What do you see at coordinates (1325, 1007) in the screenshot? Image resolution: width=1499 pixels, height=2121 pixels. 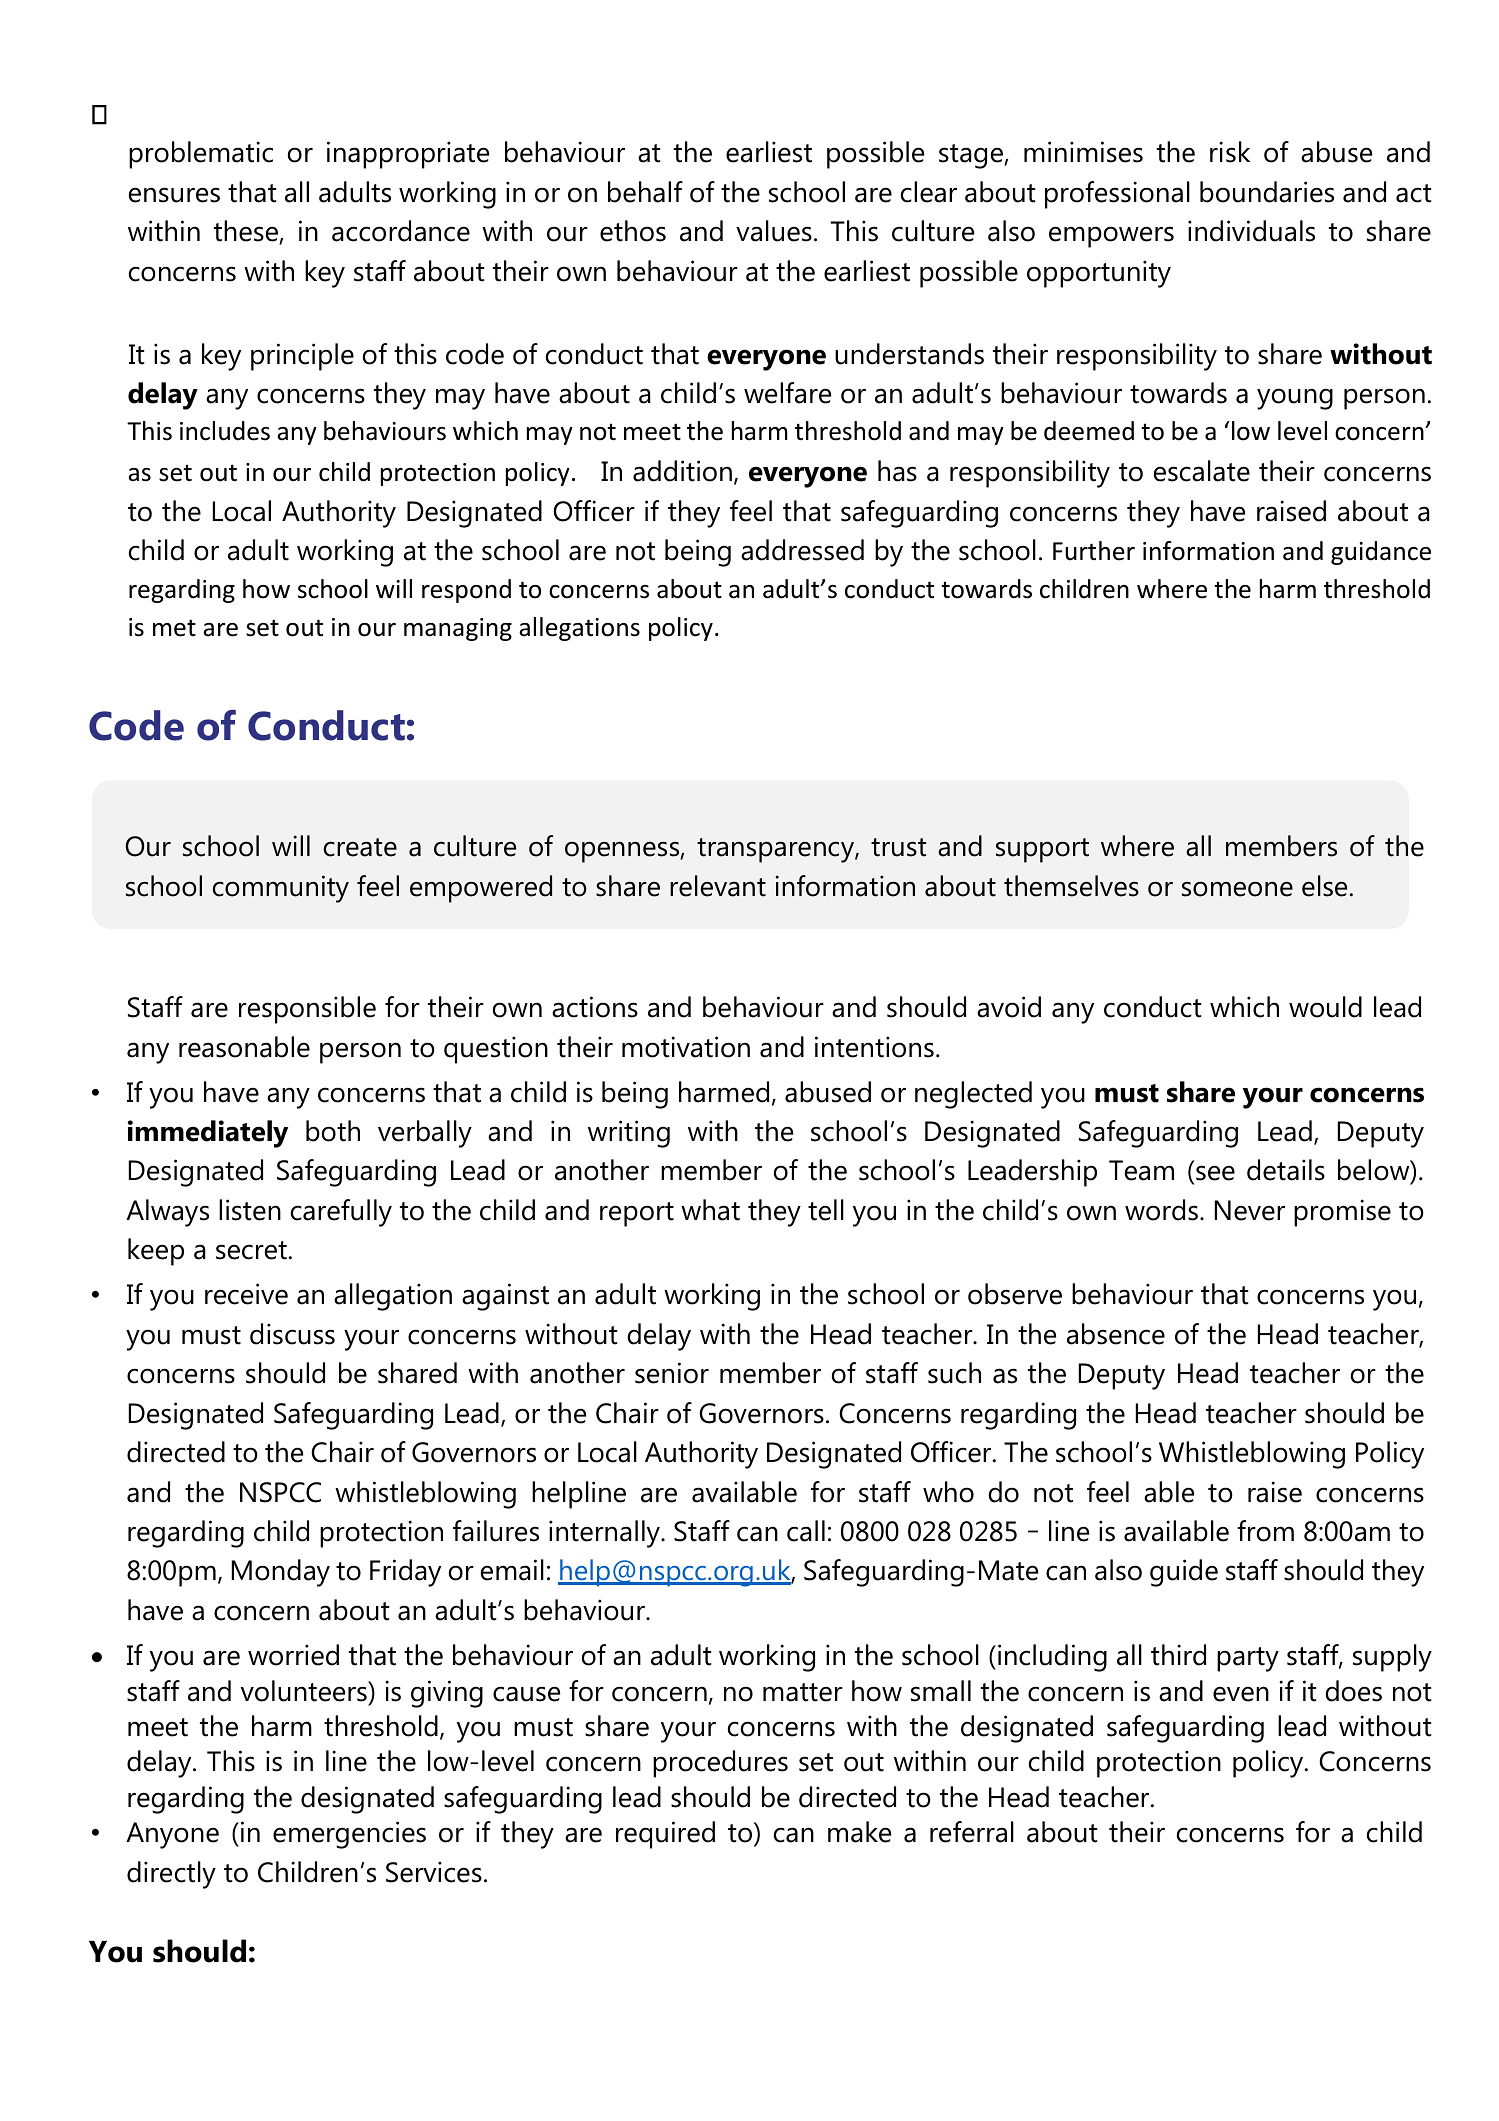 I see `would` at bounding box center [1325, 1007].
